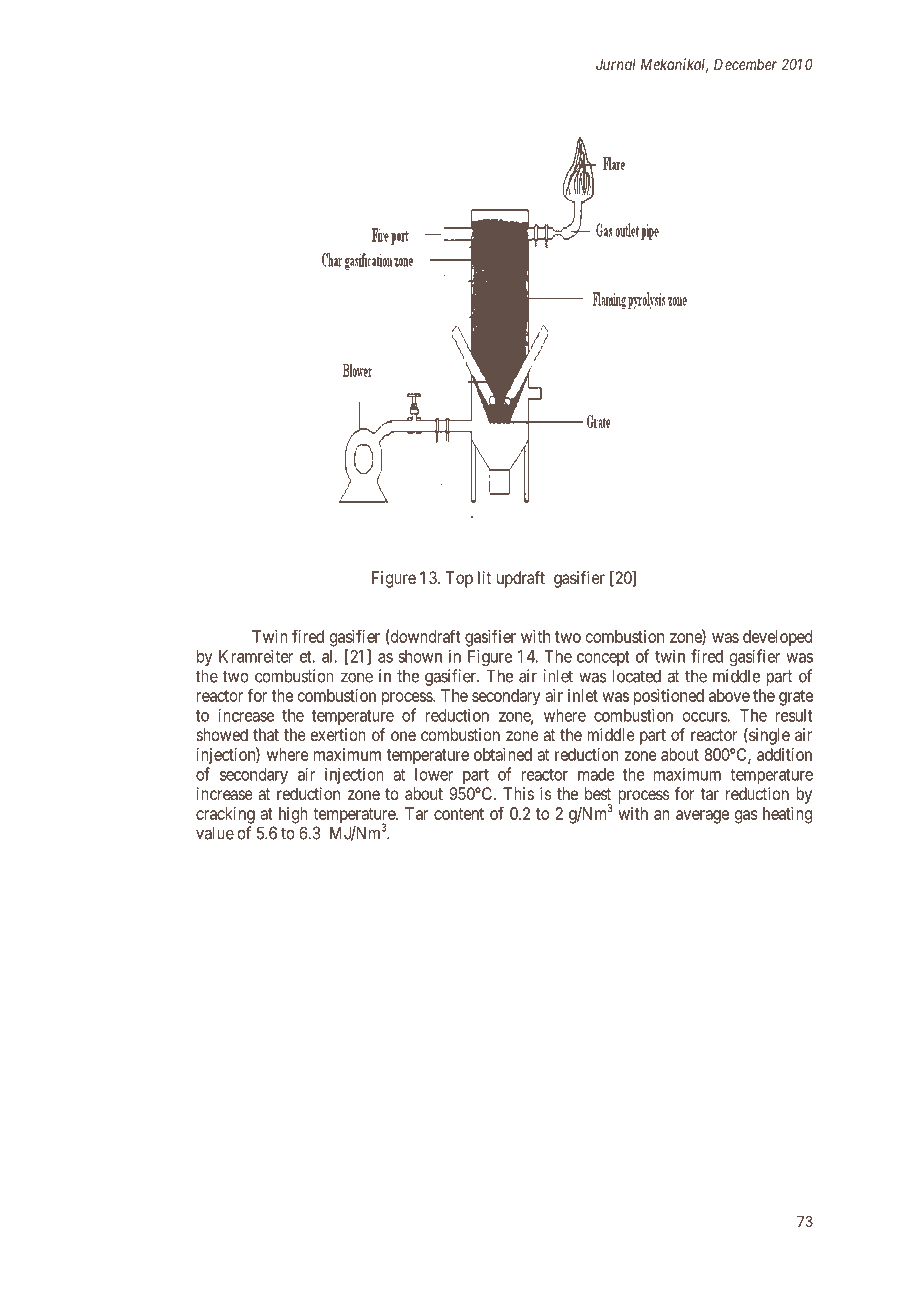 This image has height=1308, width=924. What do you see at coordinates (616, 64) in the image?
I see `Jurnal` at bounding box center [616, 64].
